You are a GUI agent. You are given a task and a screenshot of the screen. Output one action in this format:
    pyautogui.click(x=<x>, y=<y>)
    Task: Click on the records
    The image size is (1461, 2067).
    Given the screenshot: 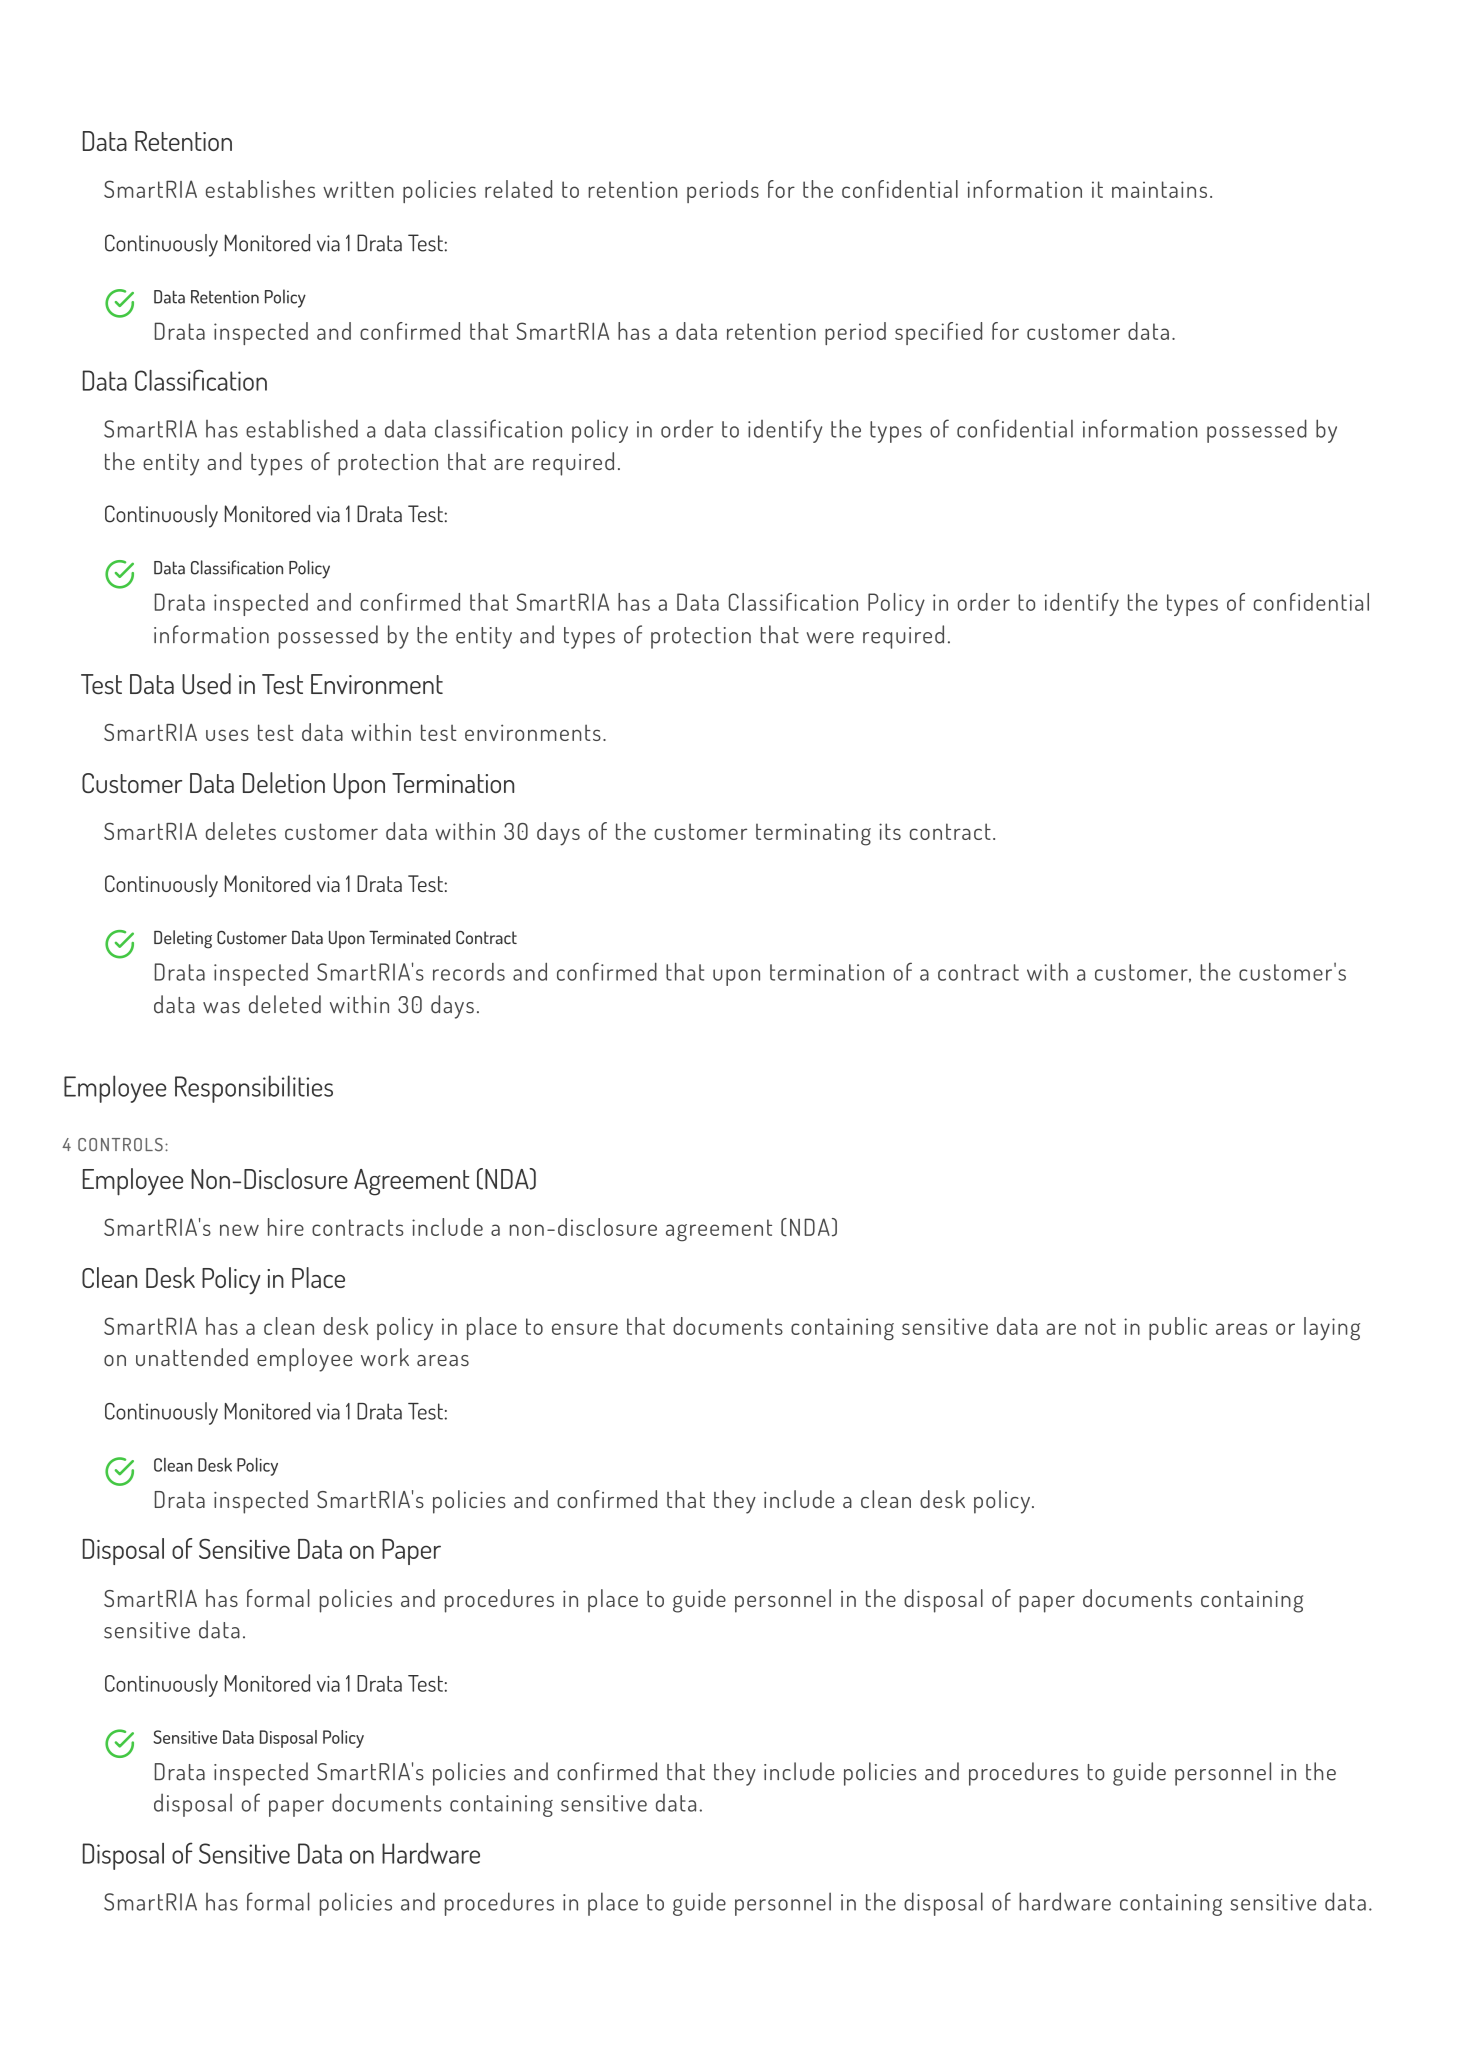 What is the action you would take?
    pyautogui.click(x=469, y=972)
